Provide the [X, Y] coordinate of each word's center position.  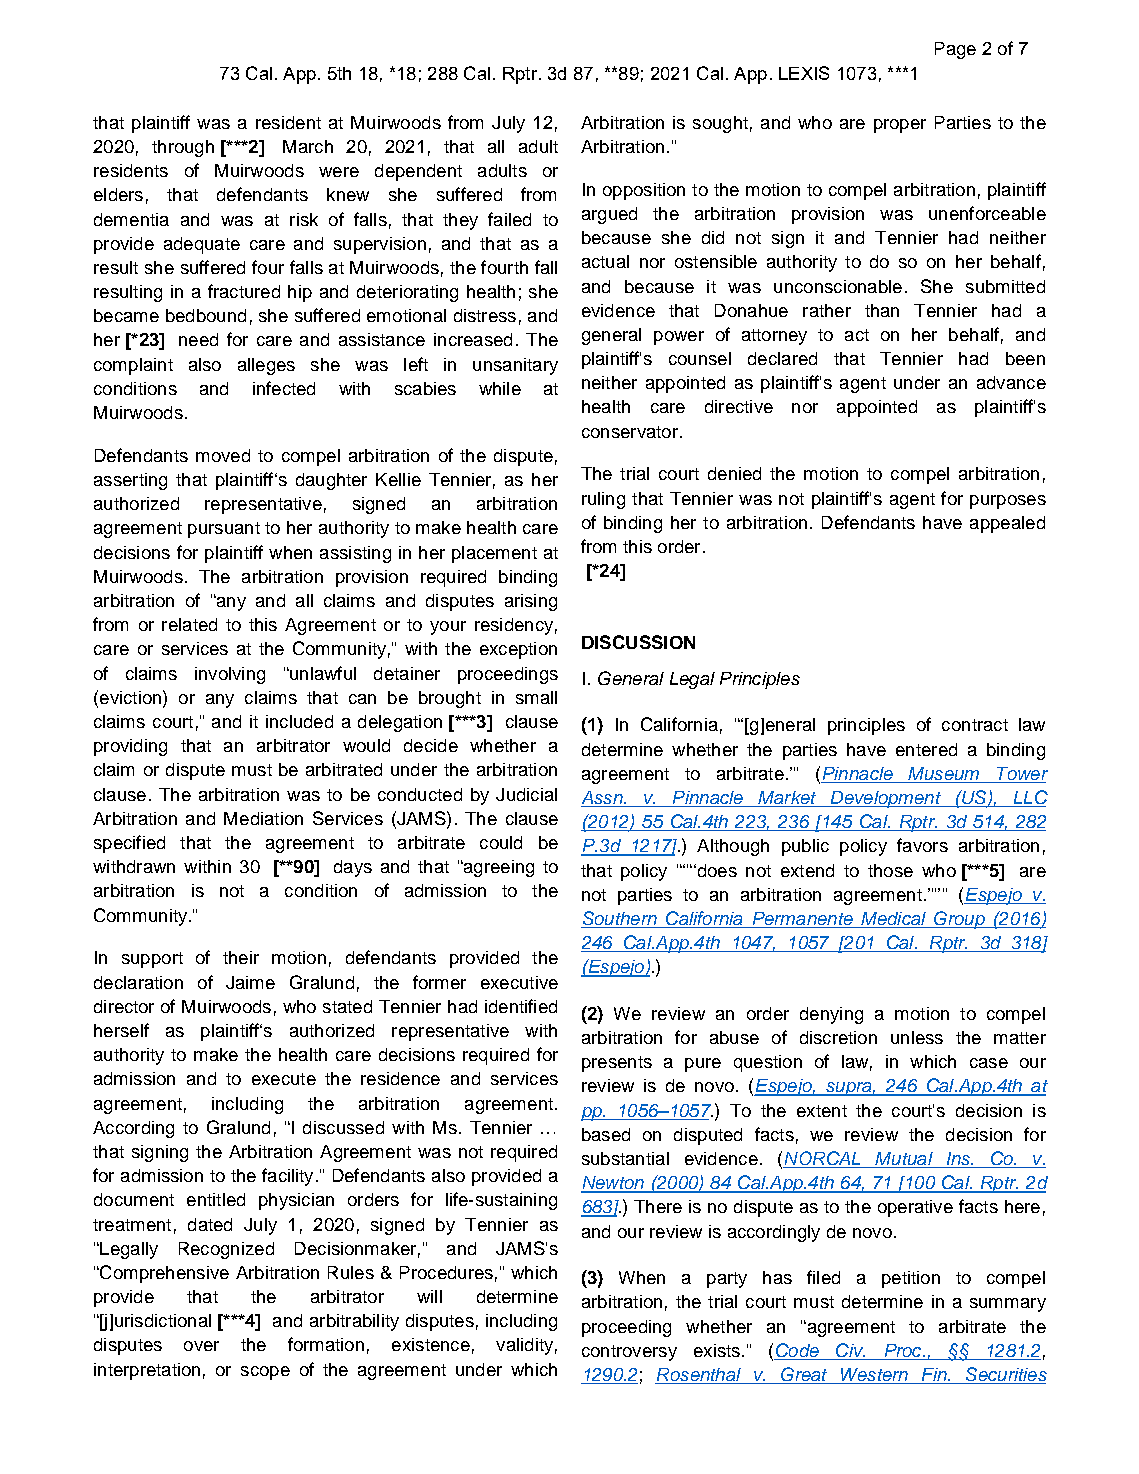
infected [284, 388]
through [183, 148]
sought [720, 124]
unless [917, 1037]
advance [1011, 382]
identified [521, 1006]
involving [230, 675]
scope [265, 1373]
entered [926, 749]
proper [900, 126]
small [536, 697]
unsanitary [515, 366]
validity [524, 1346]
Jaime [250, 982]
